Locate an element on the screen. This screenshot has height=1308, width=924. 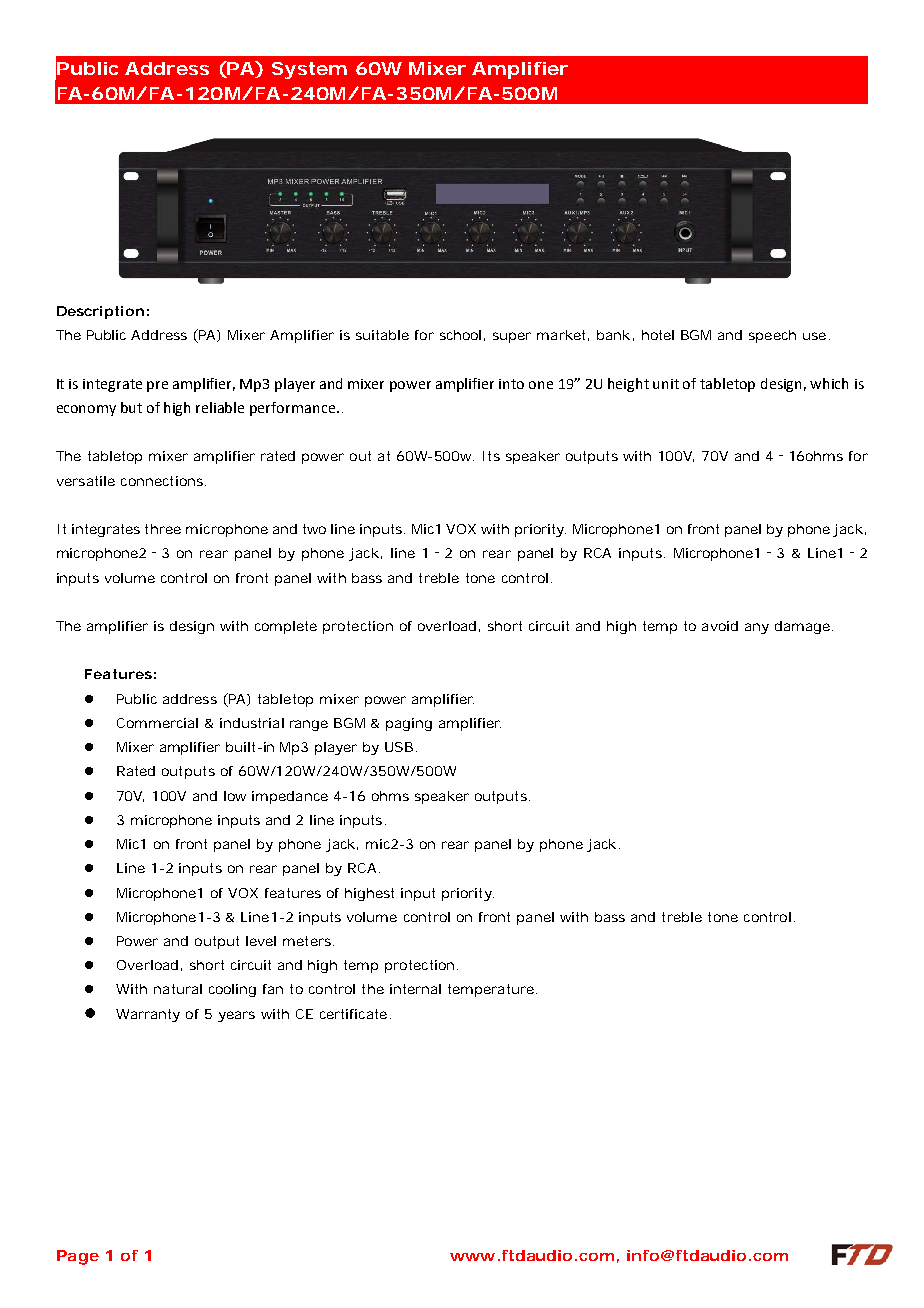
any is located at coordinates (757, 628).
